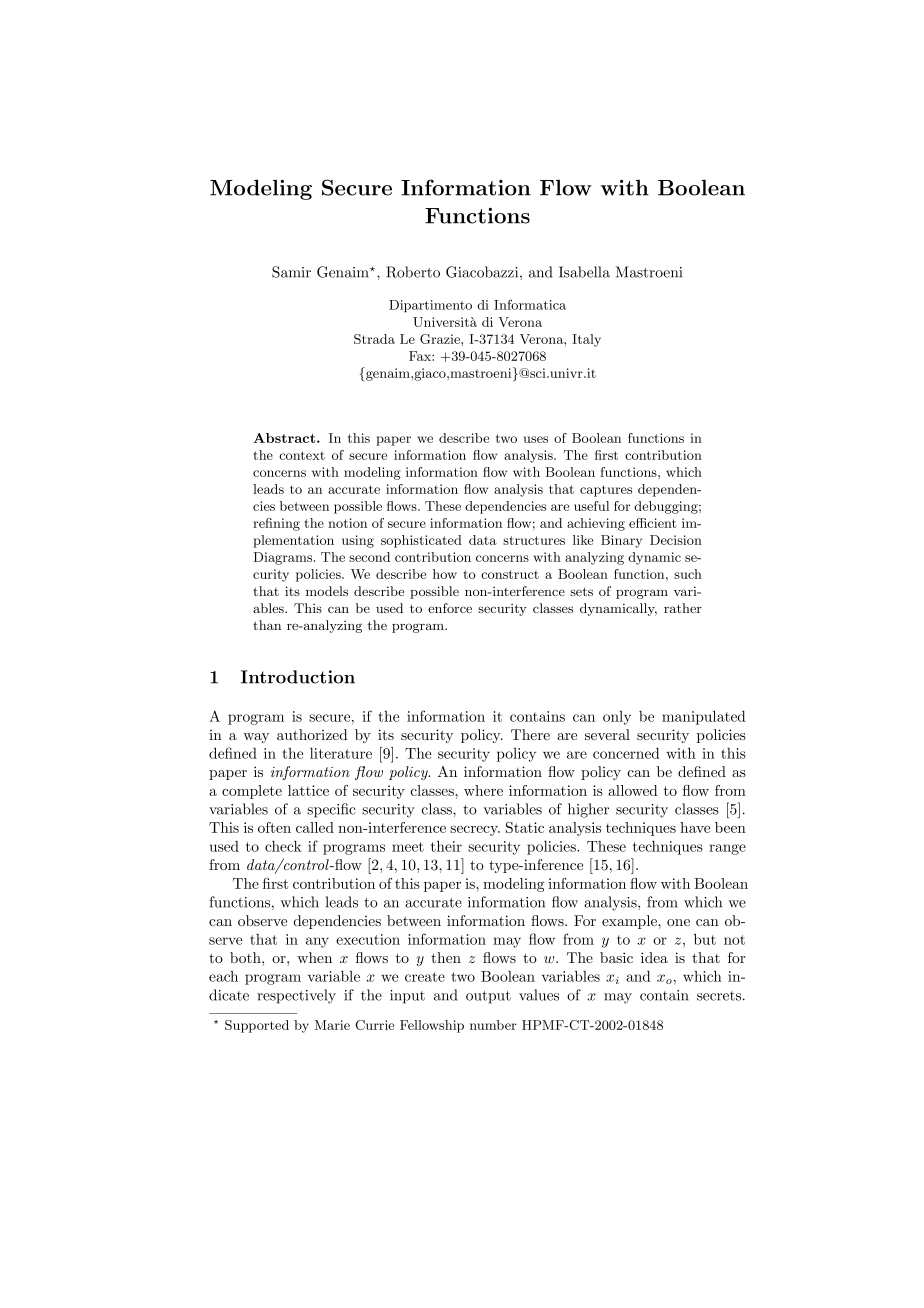  I want to click on secrets, so click(720, 996).
